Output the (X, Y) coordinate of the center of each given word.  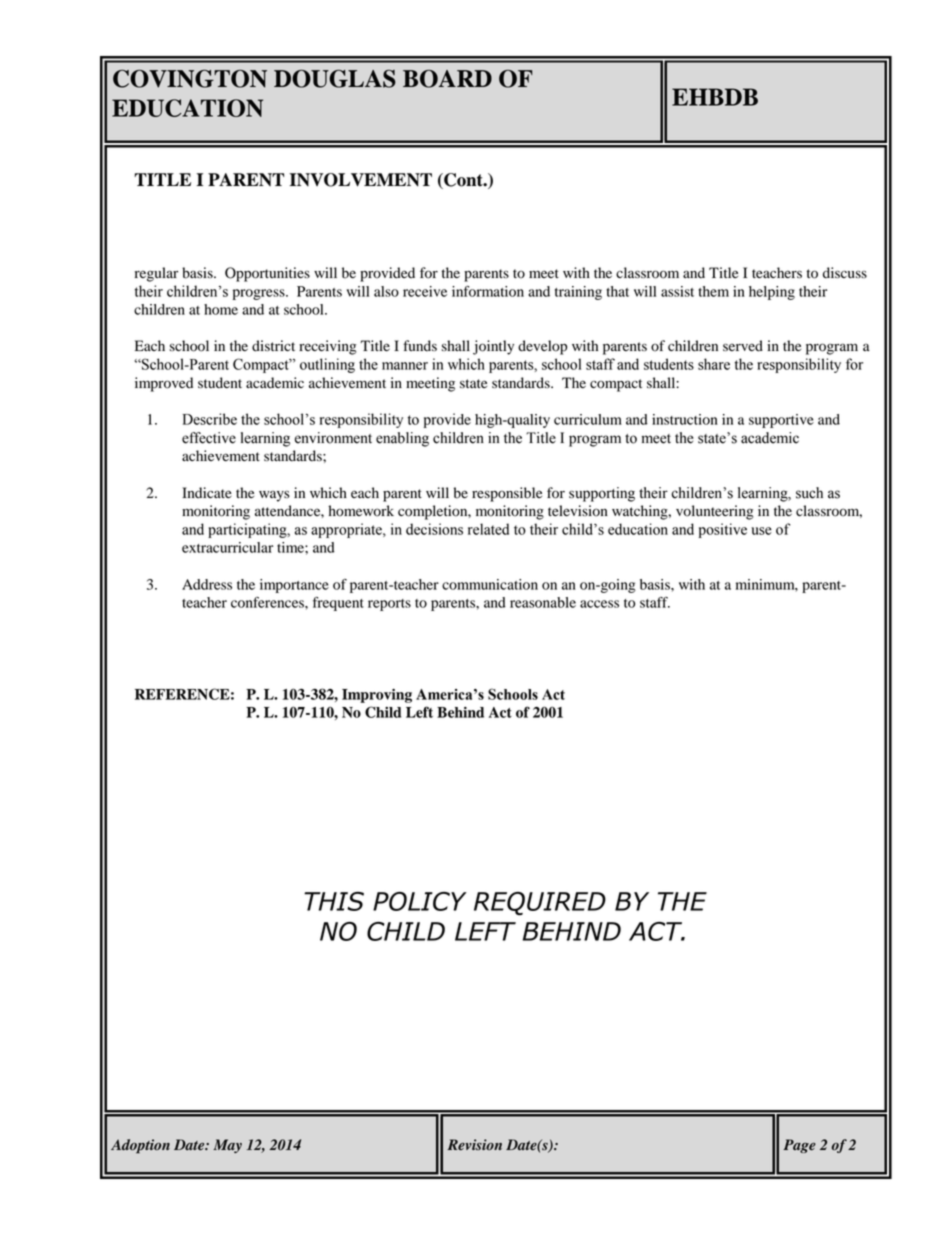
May (227, 1146)
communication (490, 584)
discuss (845, 273)
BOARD (447, 78)
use (761, 531)
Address (207, 584)
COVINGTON (190, 78)
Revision (474, 1145)
